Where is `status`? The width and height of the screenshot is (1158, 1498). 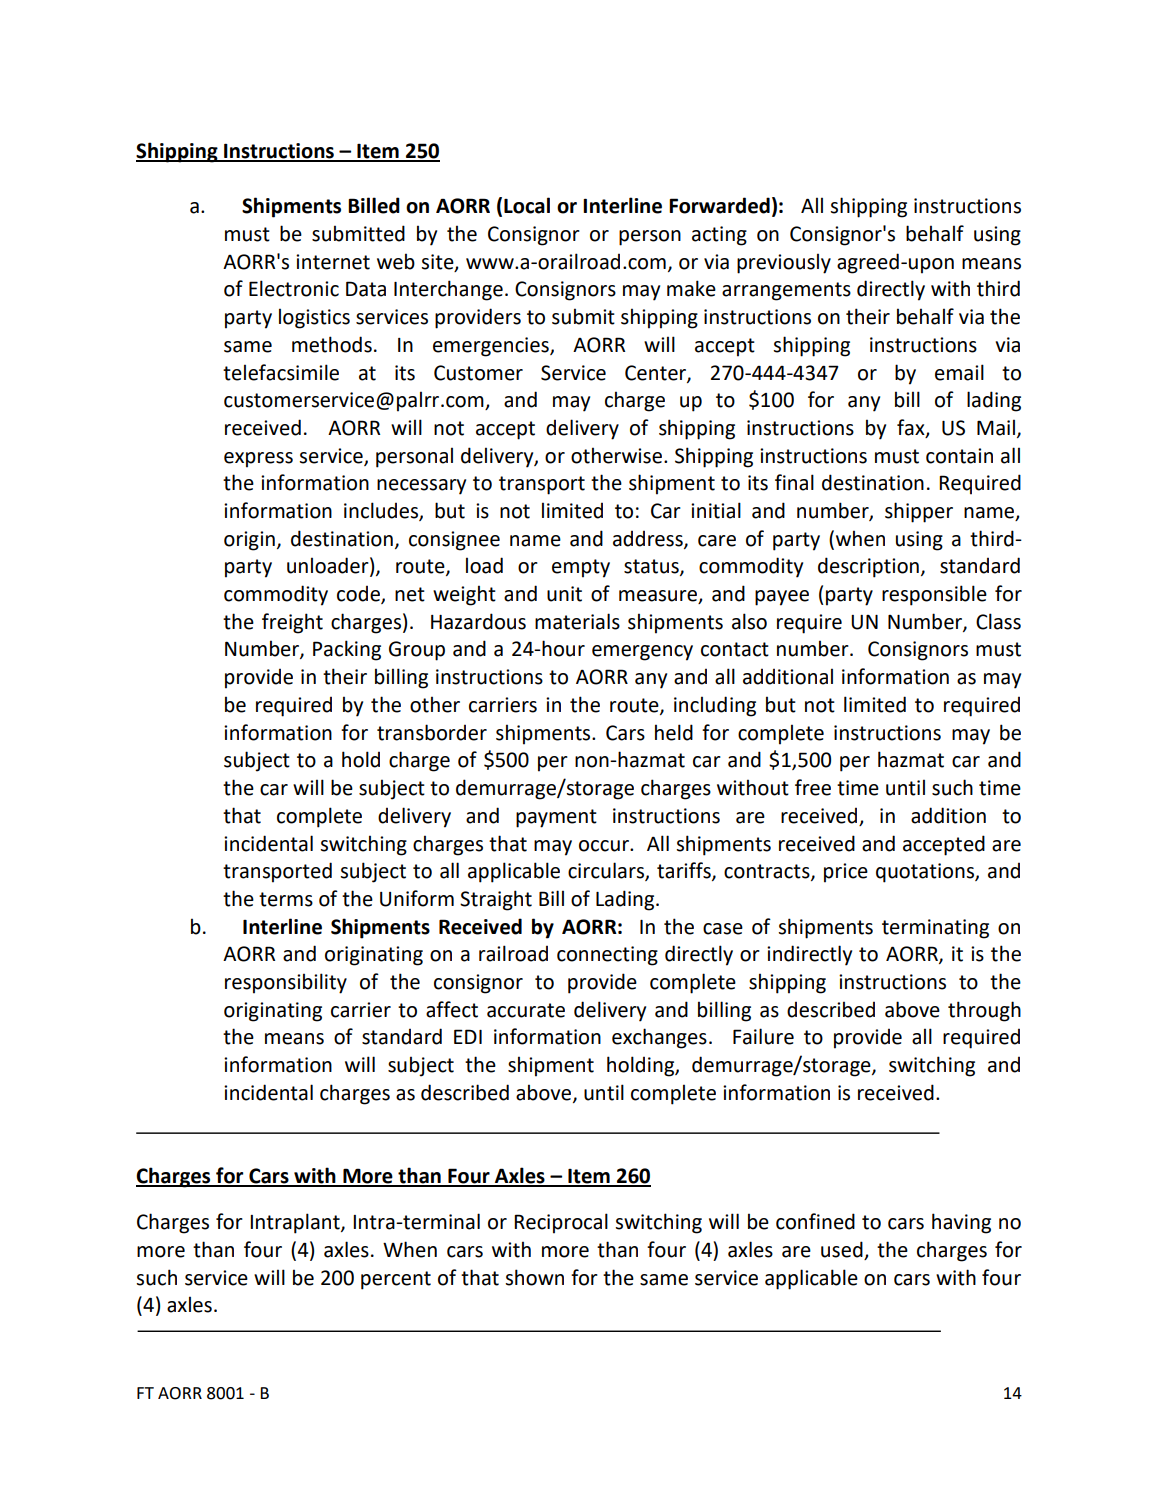
status is located at coordinates (652, 567).
